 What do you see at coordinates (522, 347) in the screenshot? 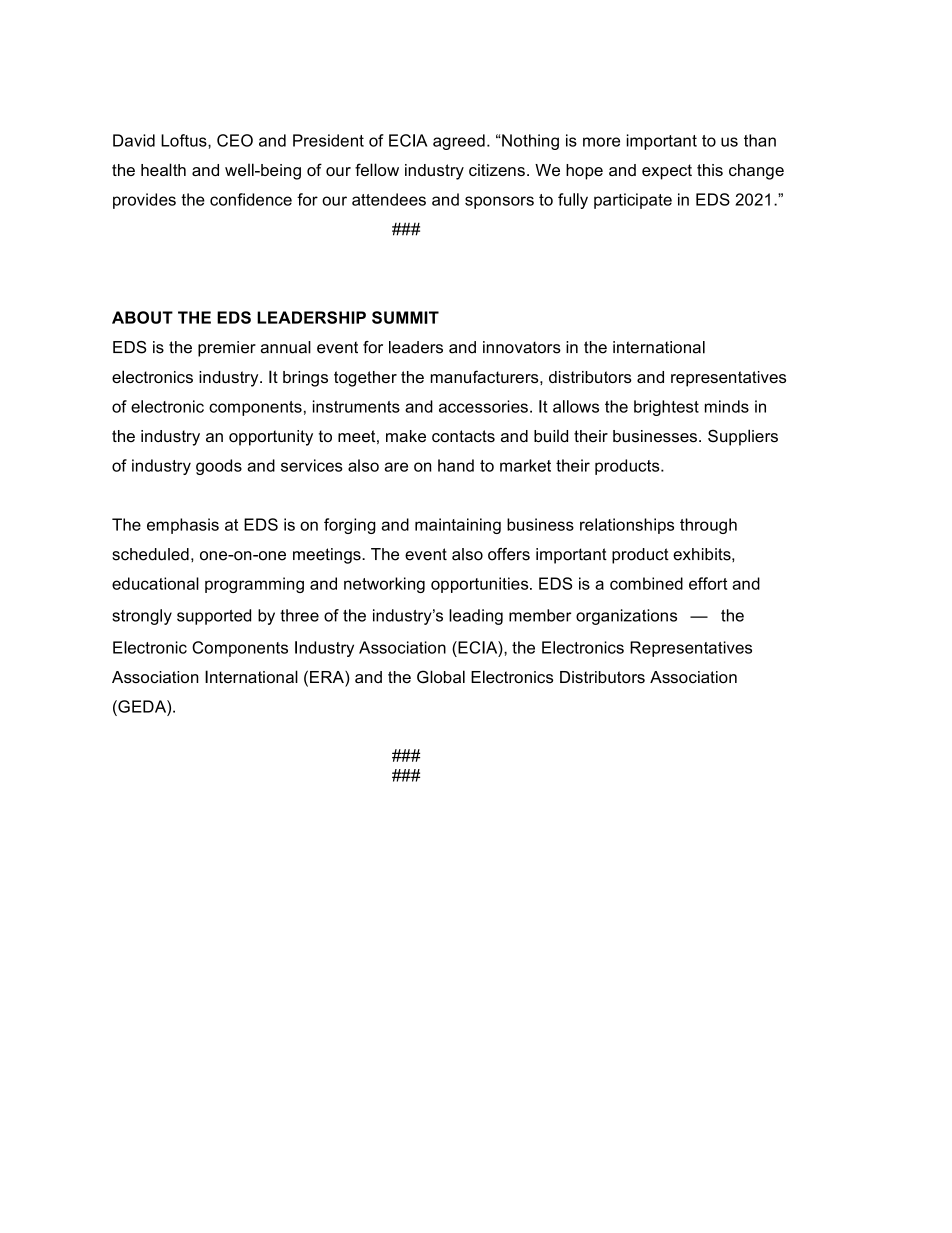
I see `innovators` at bounding box center [522, 347].
